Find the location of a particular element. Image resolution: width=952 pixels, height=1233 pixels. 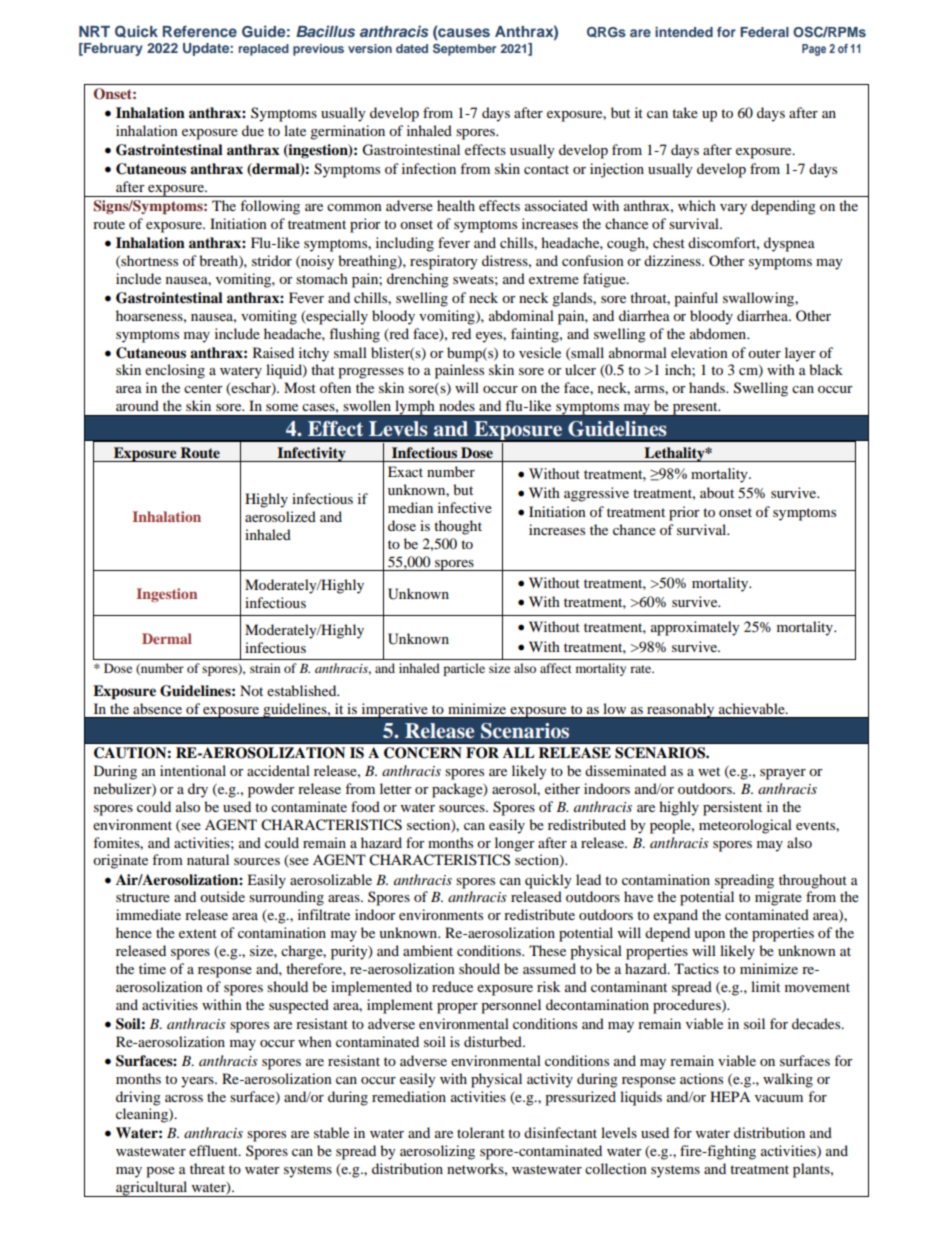

tolerant is located at coordinates (481, 1132).
